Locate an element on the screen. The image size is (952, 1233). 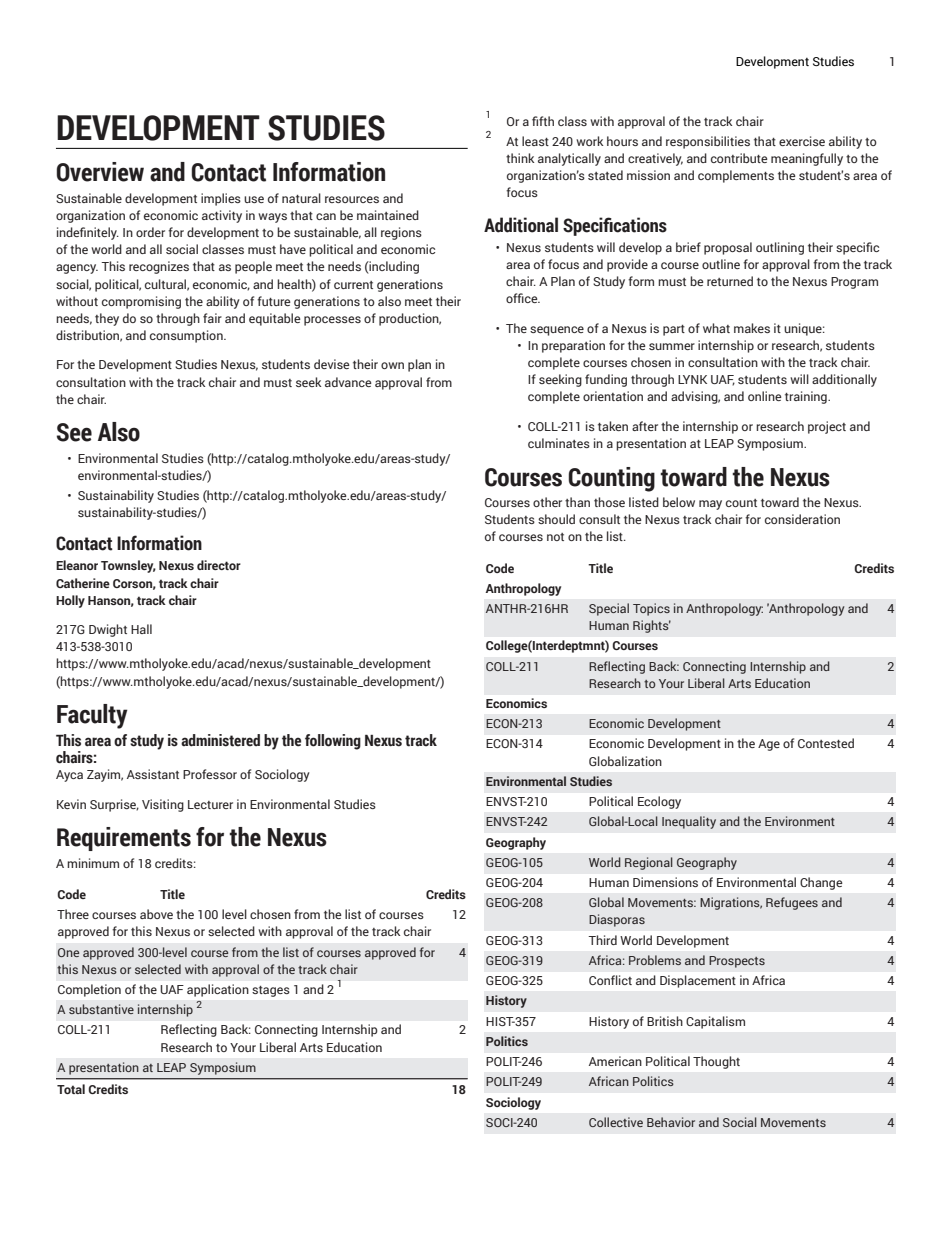
complements is located at coordinates (736, 176).
